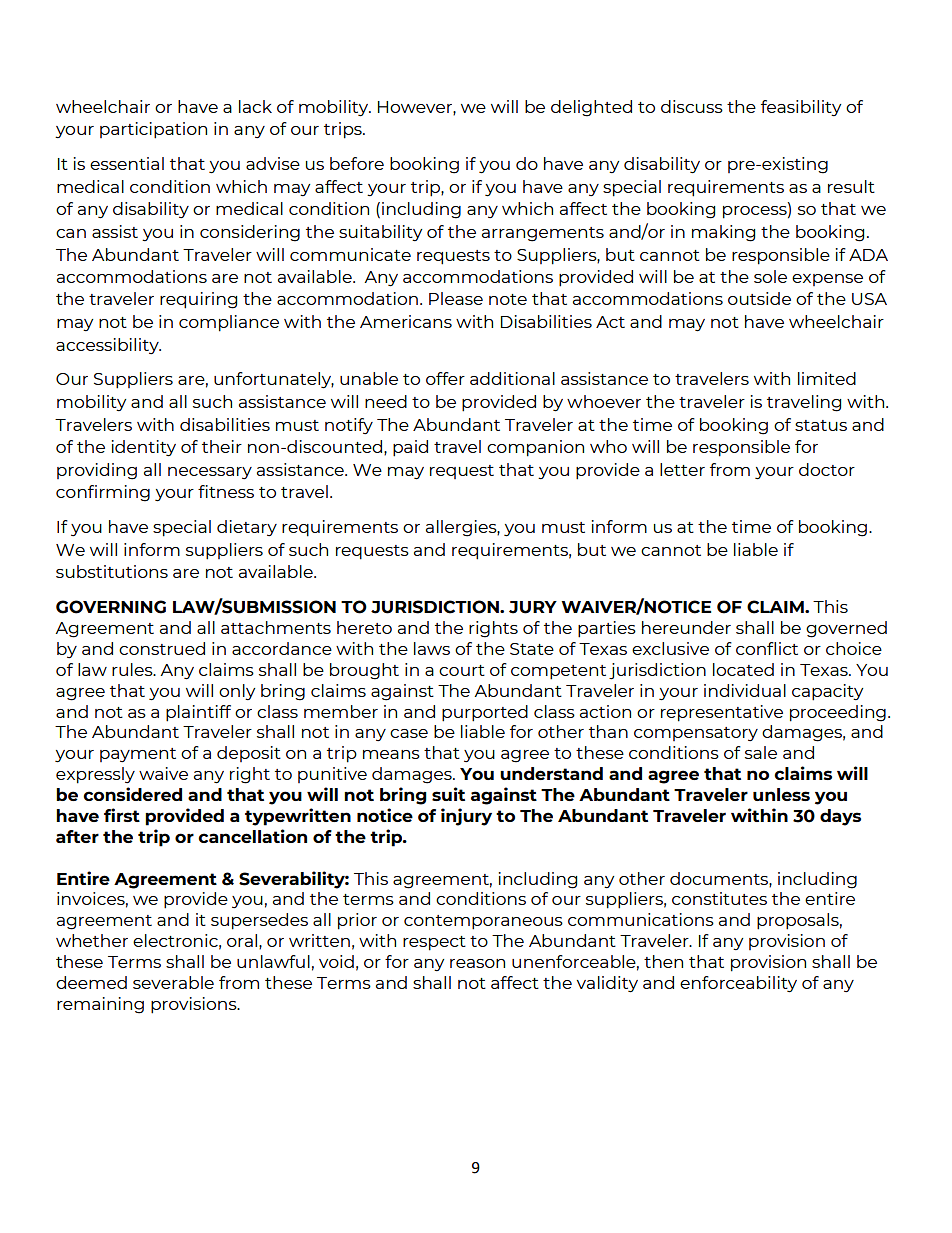 The height and width of the screenshot is (1233, 952). Describe the element at coordinates (112, 571) in the screenshot. I see `substitutions` at that location.
